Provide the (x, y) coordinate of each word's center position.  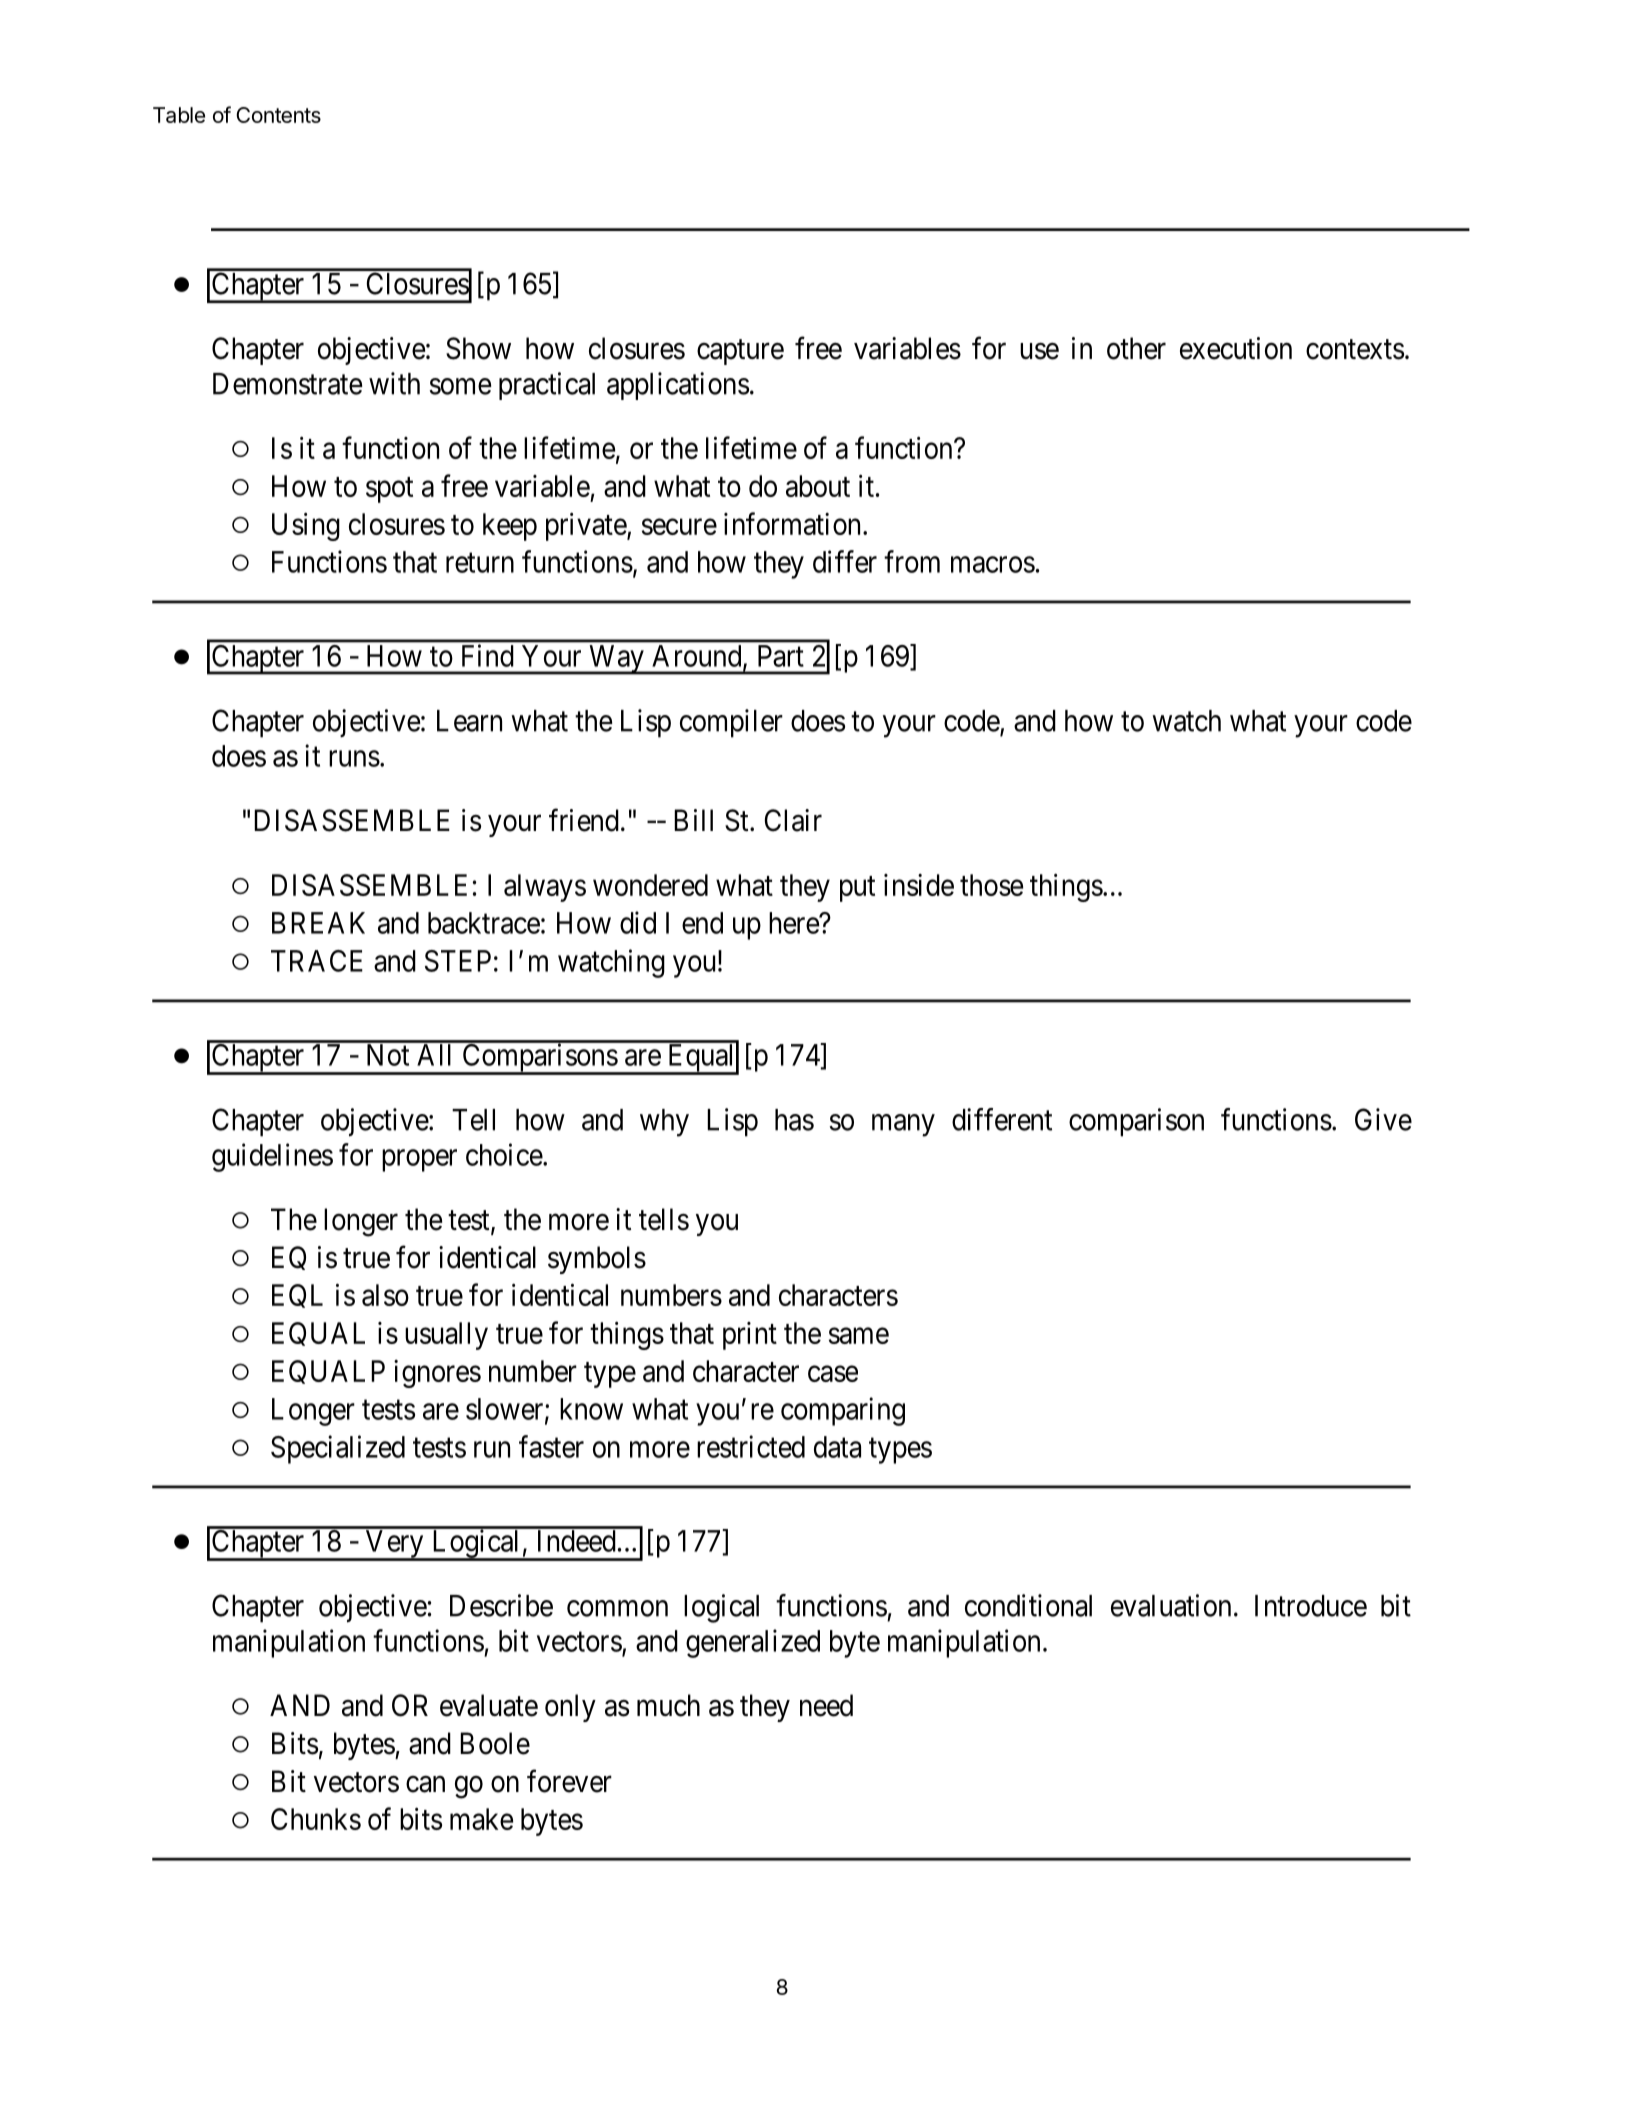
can (425, 1784)
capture (740, 352)
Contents (278, 115)
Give (1383, 1119)
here (794, 923)
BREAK (318, 923)
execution (1236, 348)
